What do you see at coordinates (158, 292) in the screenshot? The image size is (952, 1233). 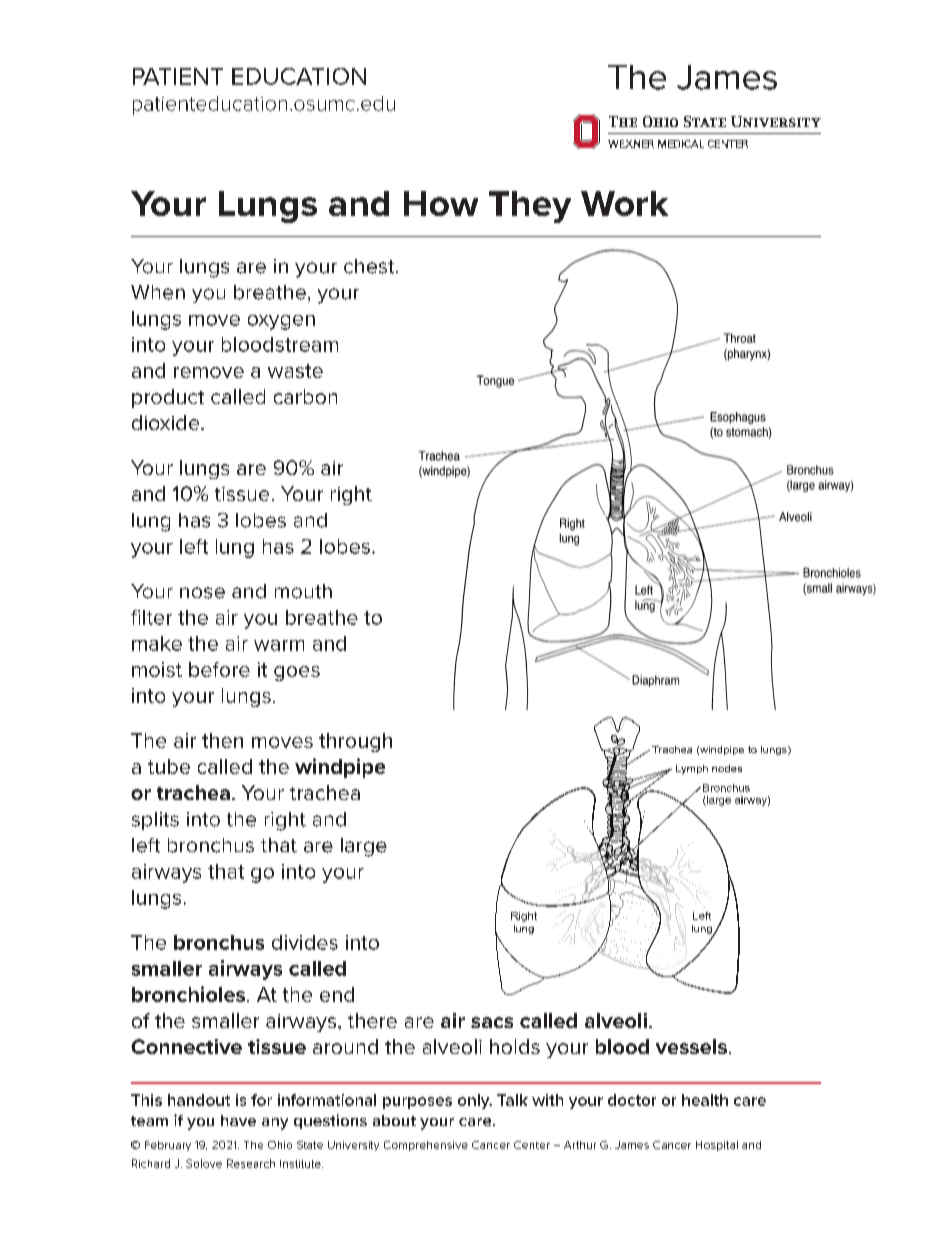 I see `When` at bounding box center [158, 292].
